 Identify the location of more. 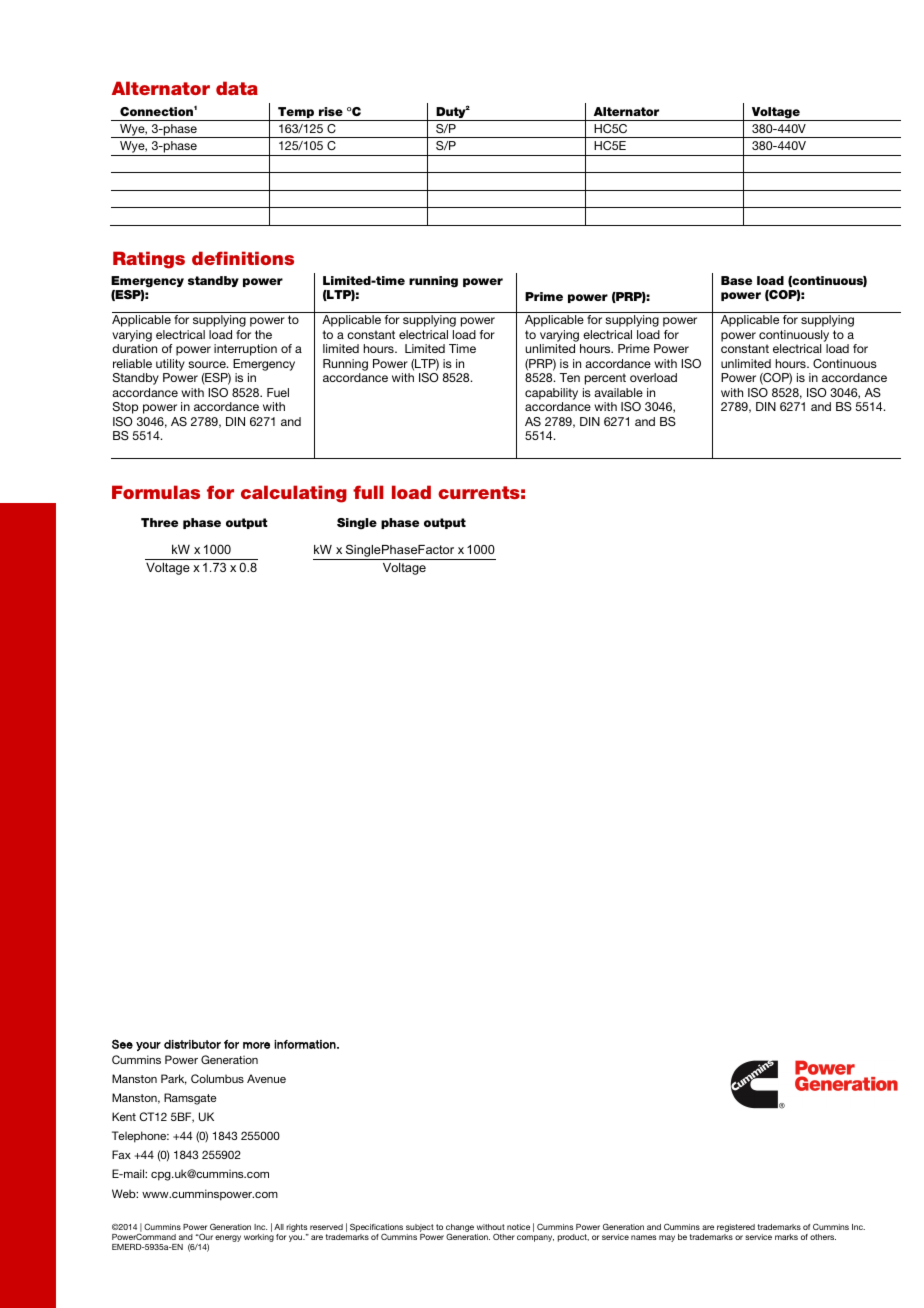
(256, 1045).
